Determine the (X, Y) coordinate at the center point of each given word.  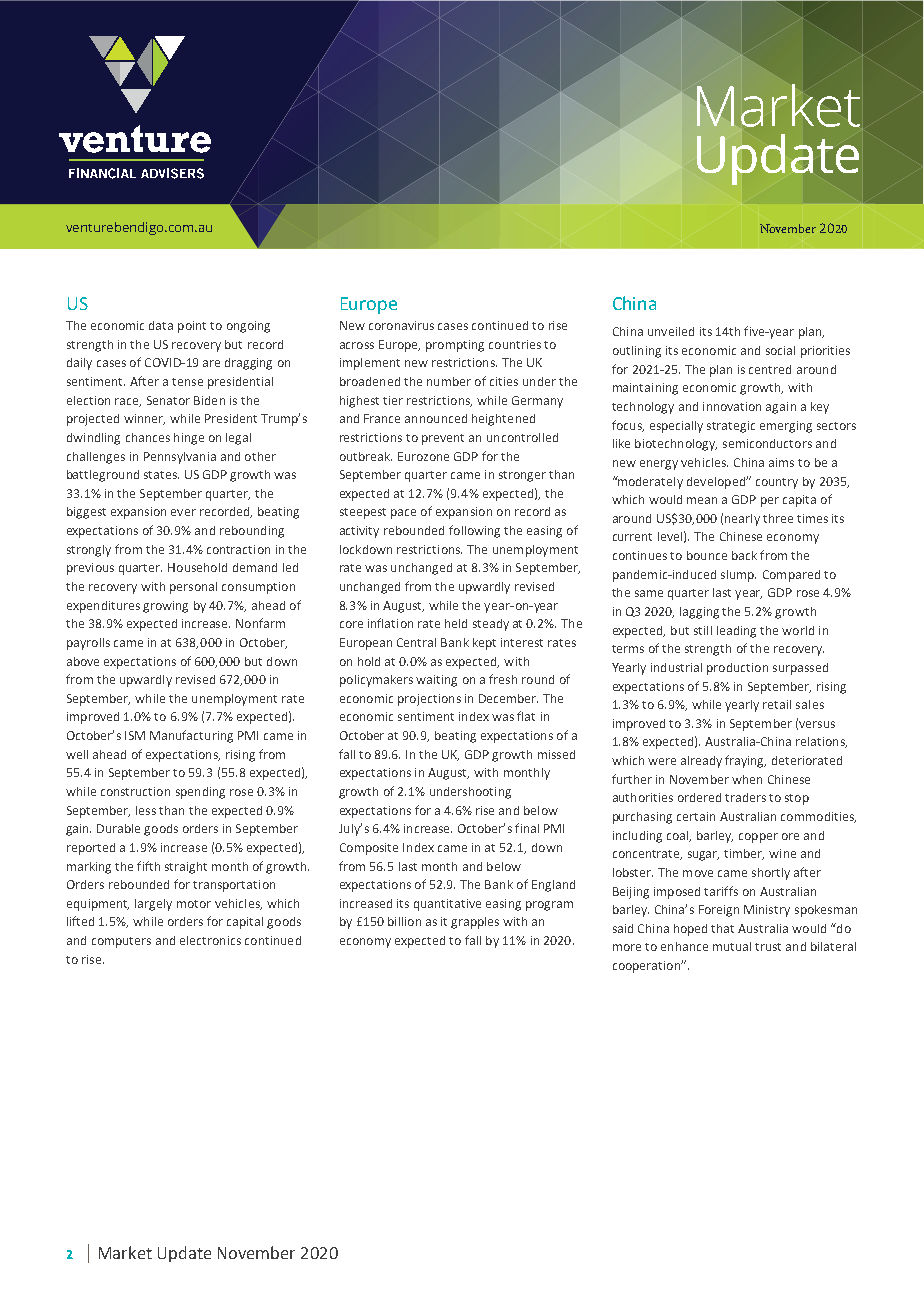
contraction (238, 549)
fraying (745, 761)
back (744, 555)
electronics (210, 940)
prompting (455, 346)
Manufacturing (191, 736)
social (780, 350)
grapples (475, 923)
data (161, 325)
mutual (732, 946)
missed (556, 754)
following (474, 531)
